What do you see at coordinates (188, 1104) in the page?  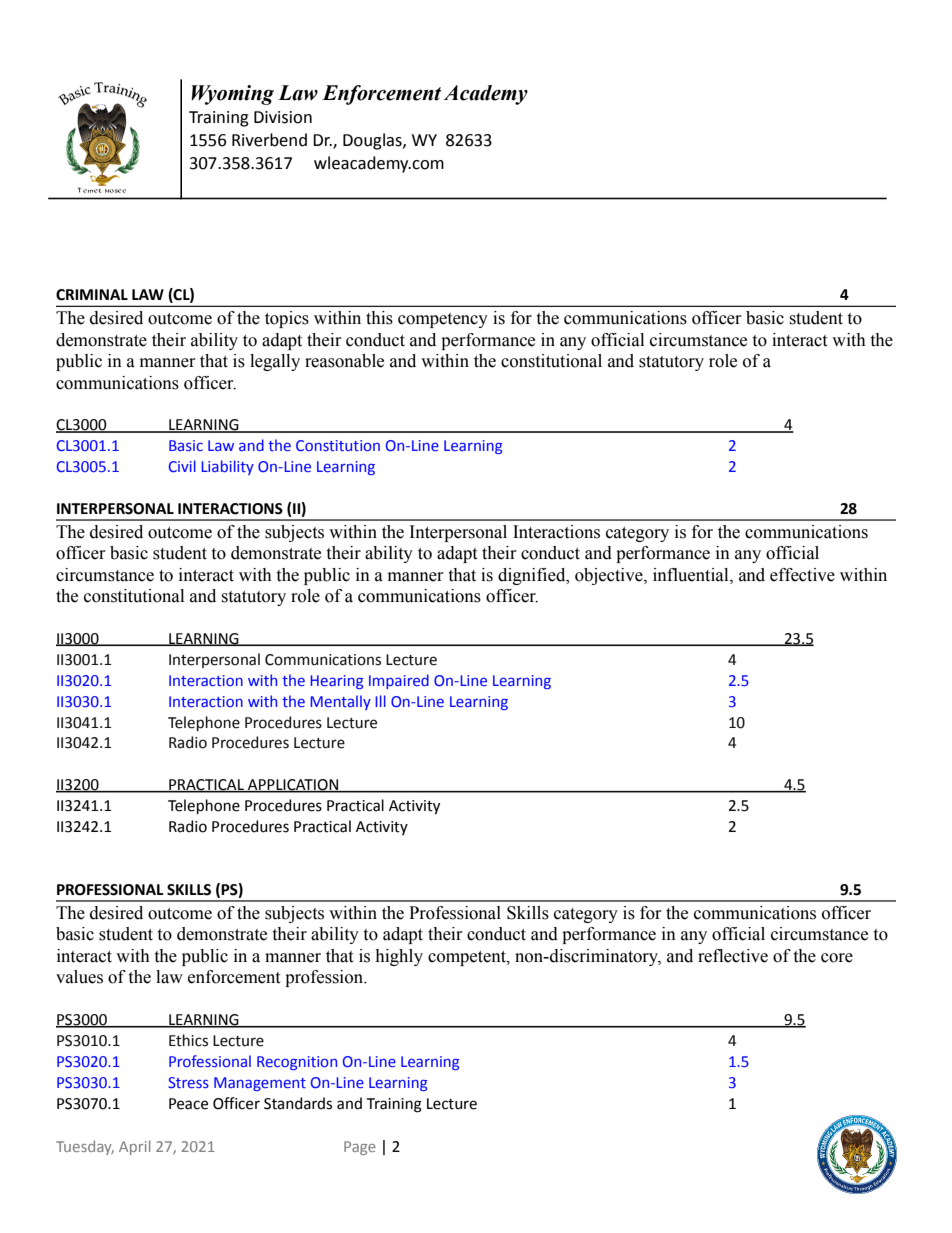 I see `Peace` at bounding box center [188, 1104].
